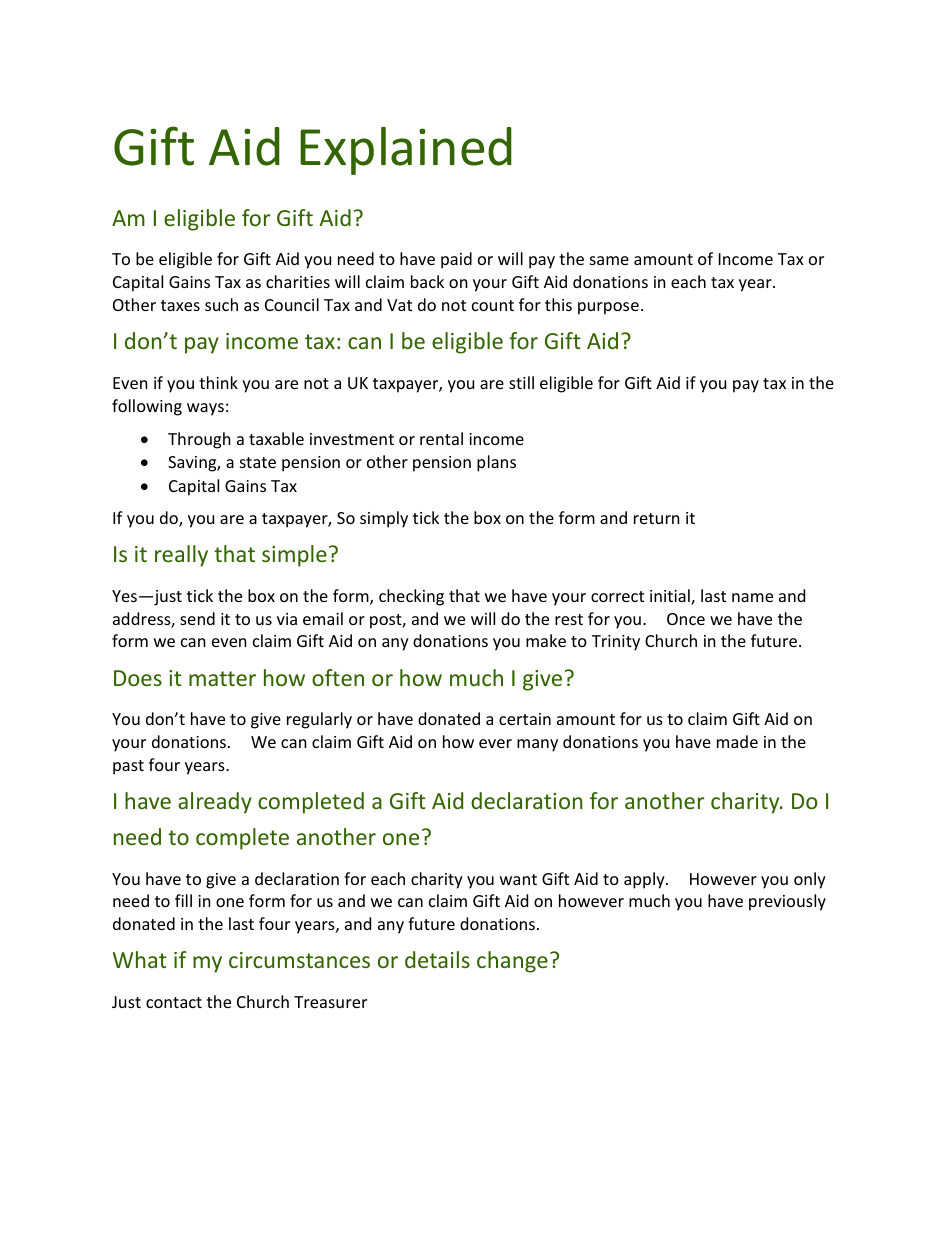  I want to click on want, so click(518, 879).
